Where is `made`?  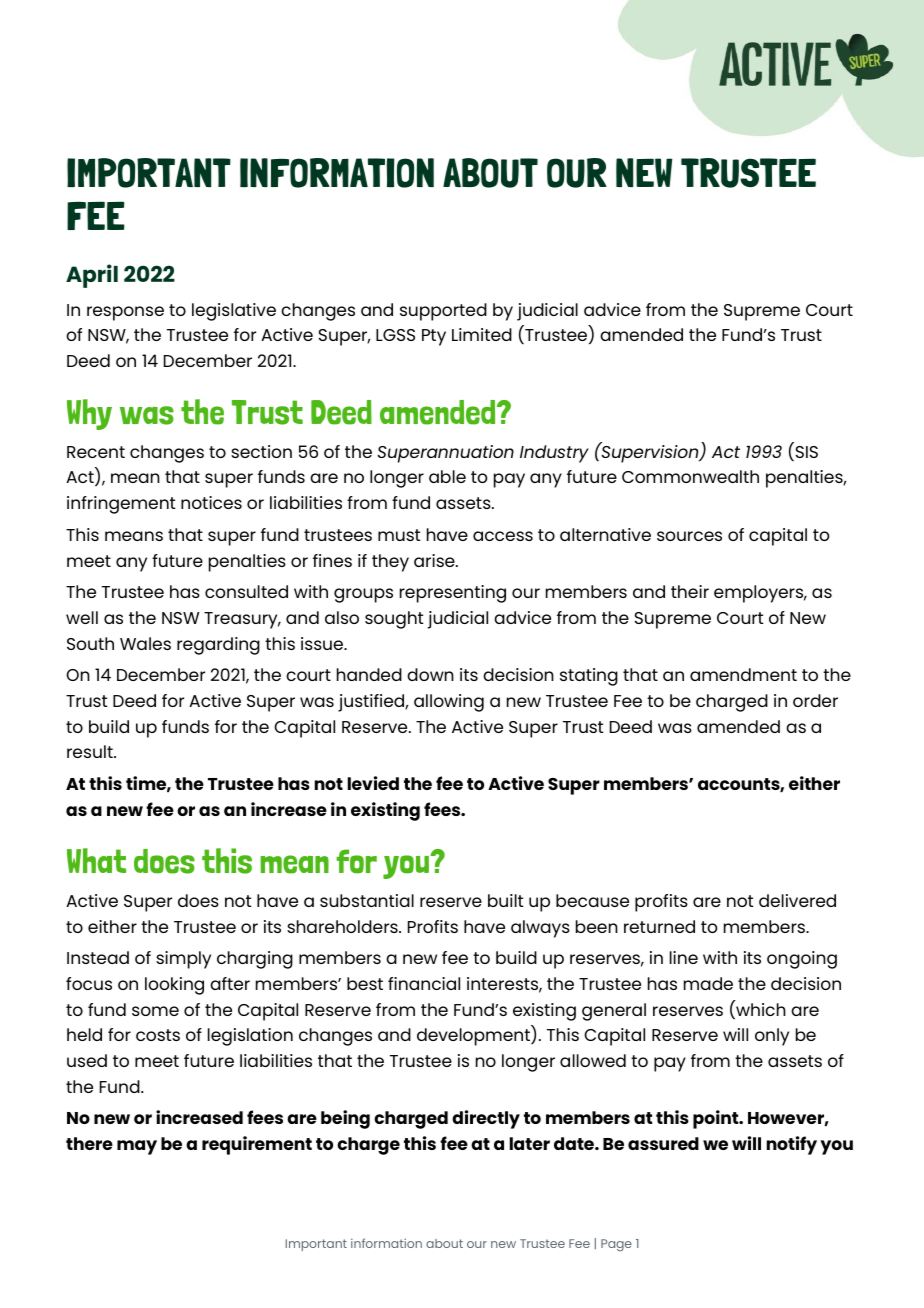 made is located at coordinates (708, 983).
